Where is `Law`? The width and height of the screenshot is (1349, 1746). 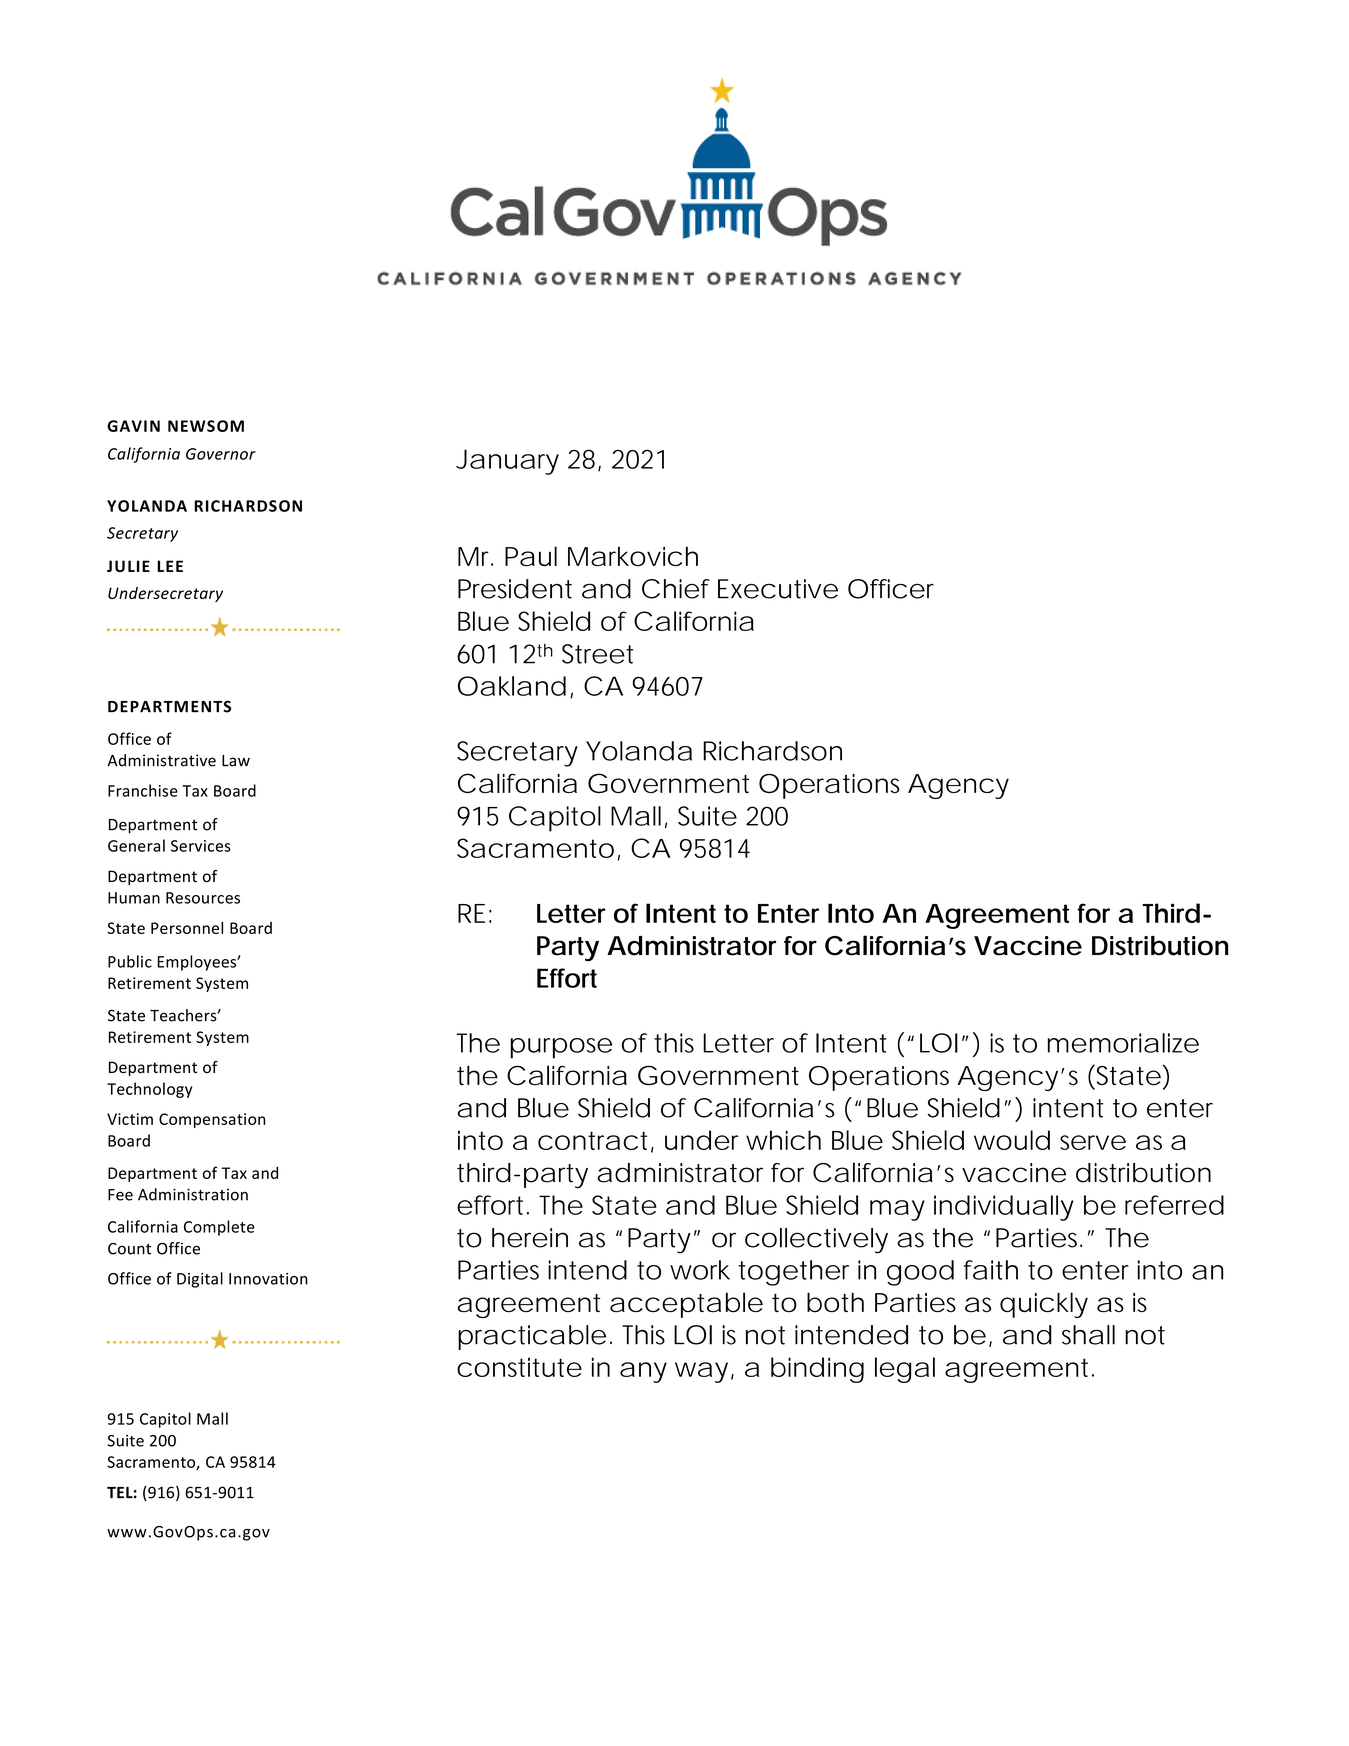
Law is located at coordinates (236, 761).
